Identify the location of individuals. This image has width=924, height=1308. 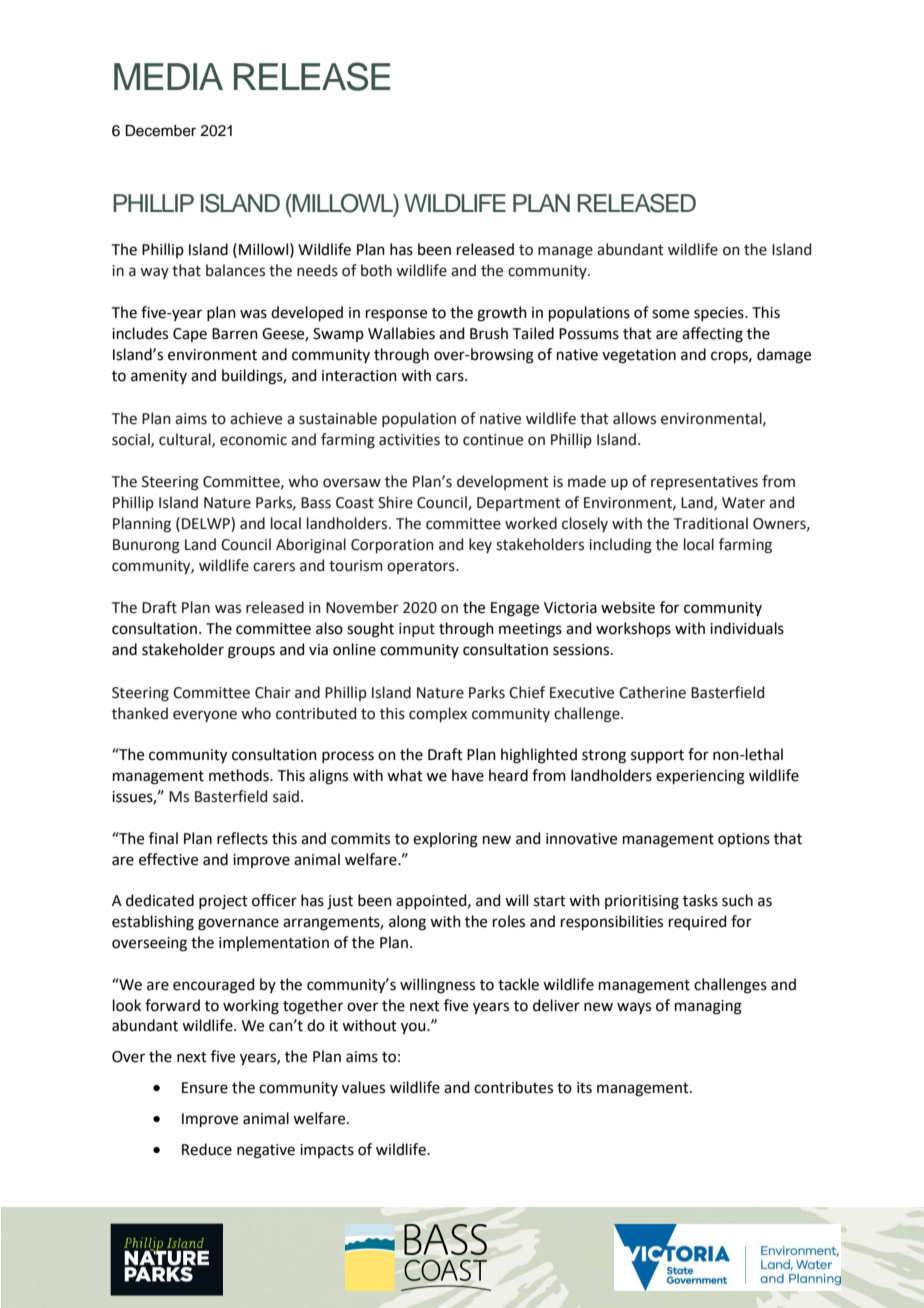
(747, 628).
